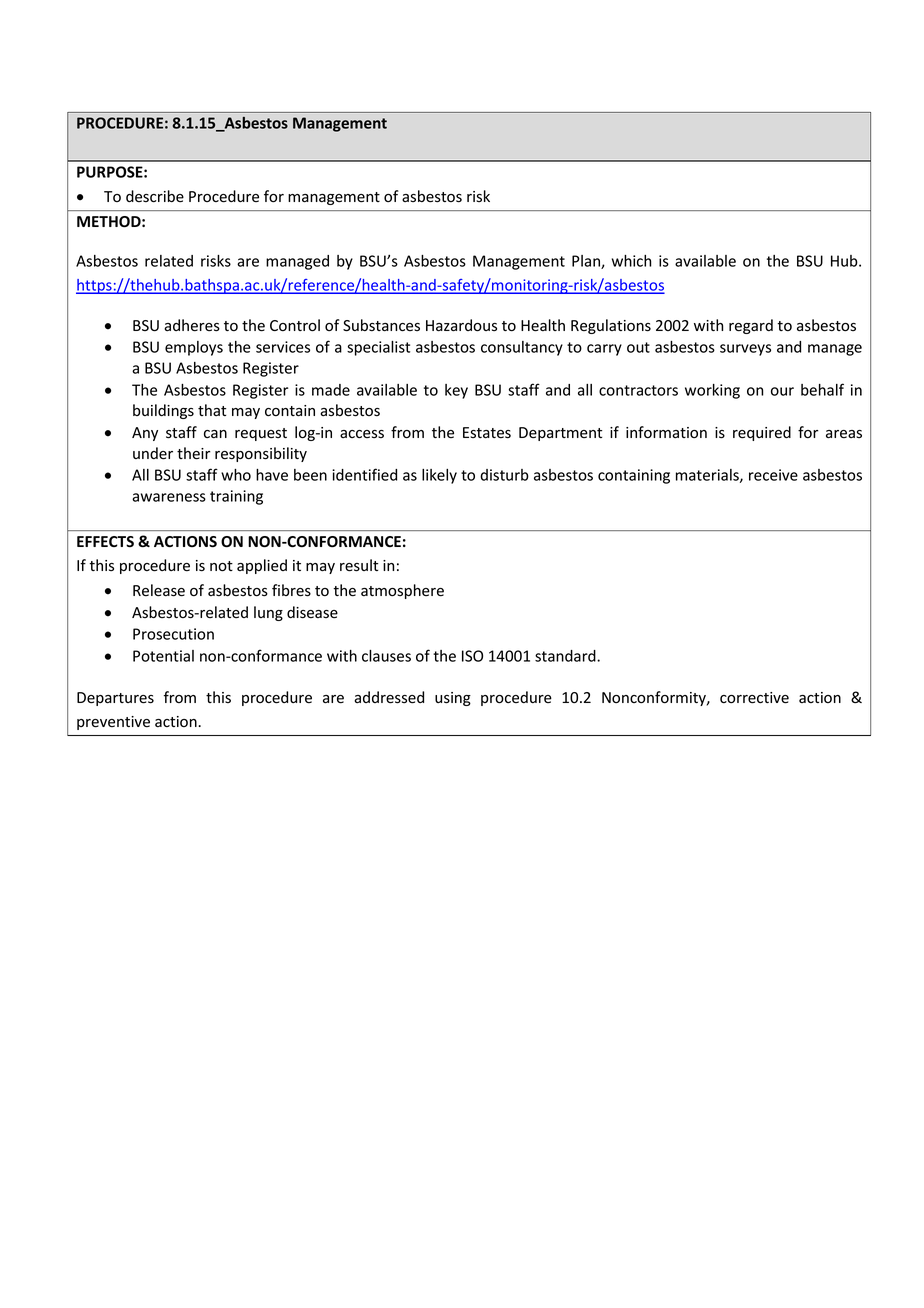  Describe the element at coordinates (155, 196) in the screenshot. I see `describe` at that location.
